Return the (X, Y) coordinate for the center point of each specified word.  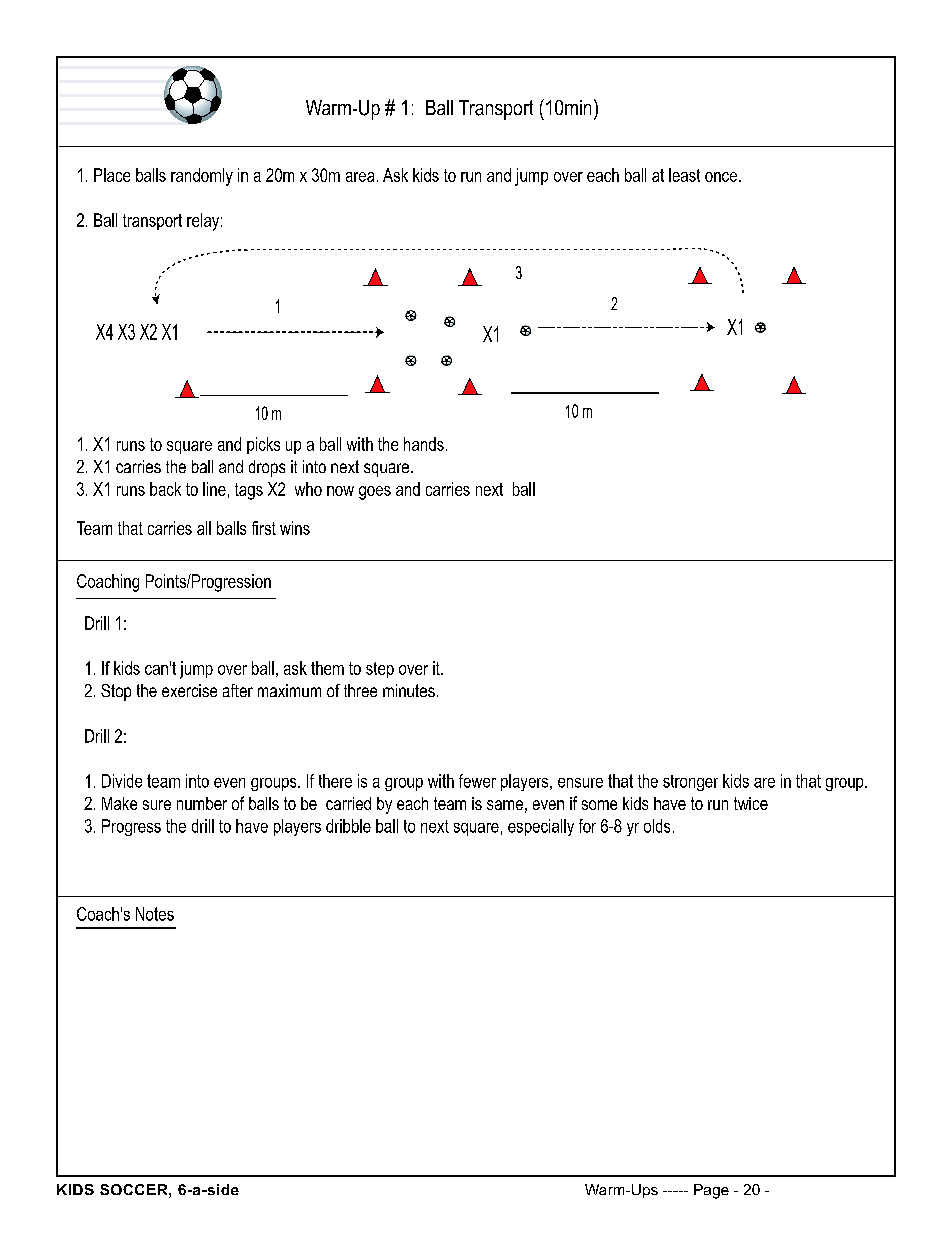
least (684, 175)
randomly (202, 177)
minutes (409, 690)
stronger (690, 783)
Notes (155, 914)
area (360, 177)
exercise (189, 690)
